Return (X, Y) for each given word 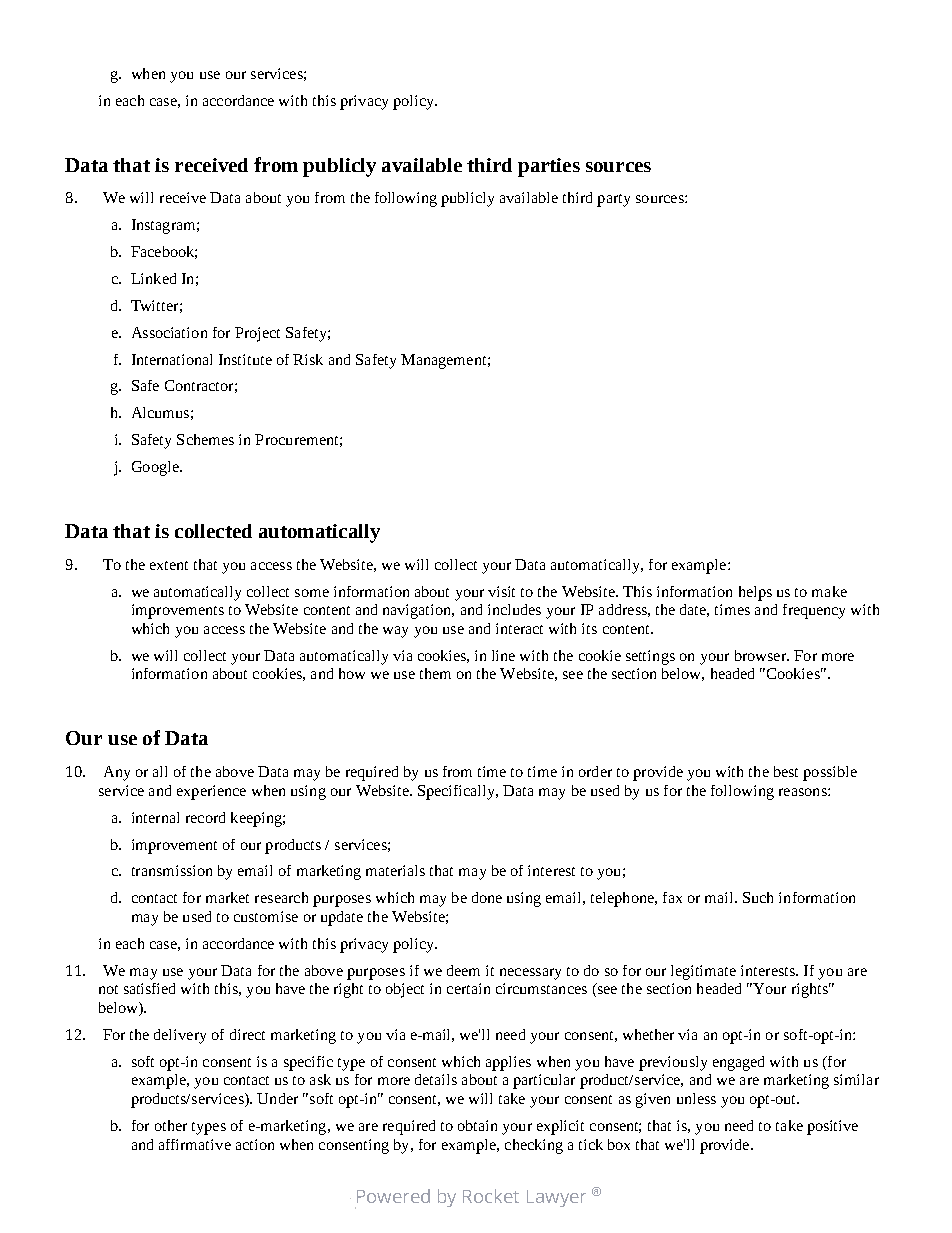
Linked (153, 278)
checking (534, 1146)
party (613, 200)
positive (832, 1127)
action (255, 1144)
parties (549, 167)
